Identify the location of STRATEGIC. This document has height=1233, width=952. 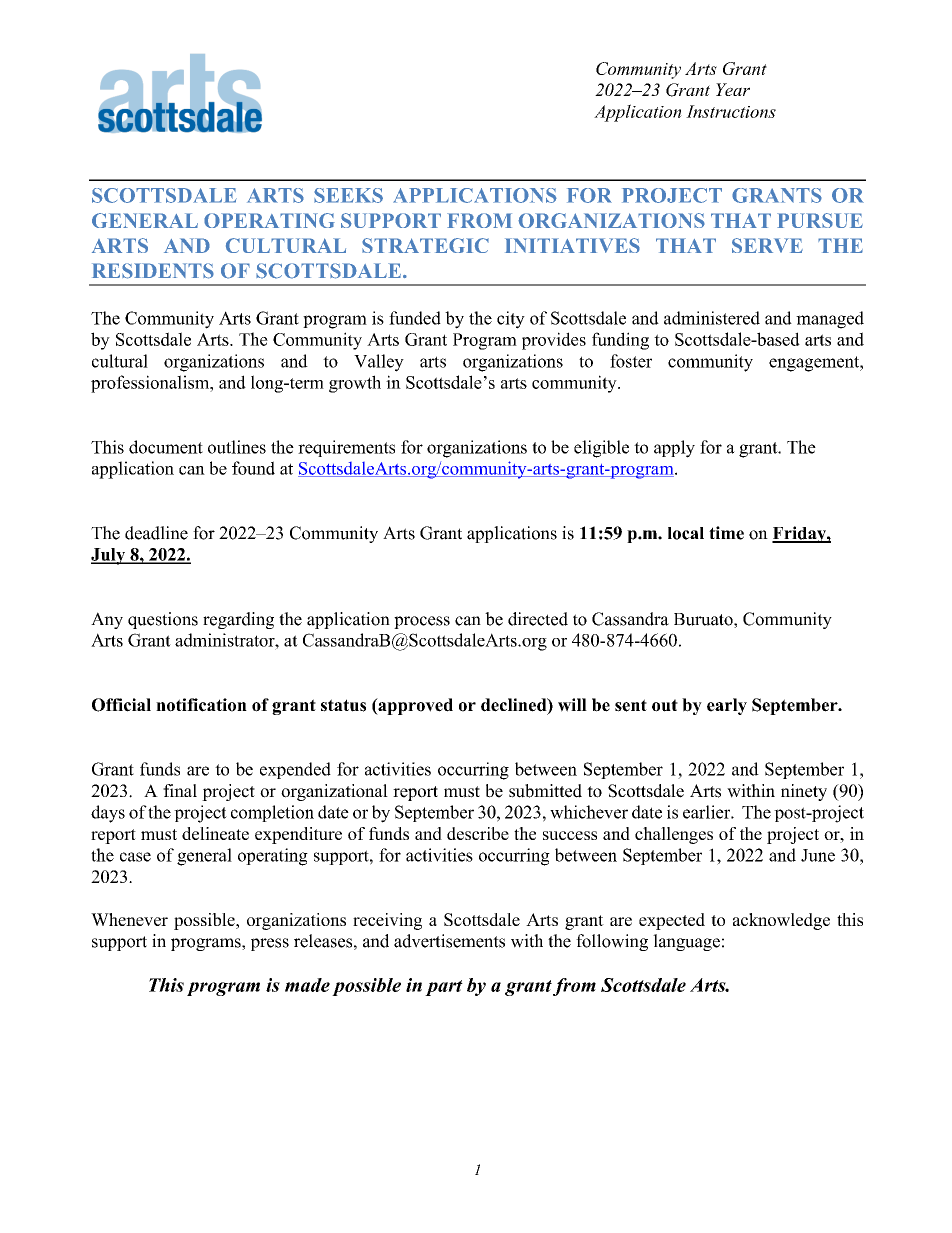
(425, 245).
